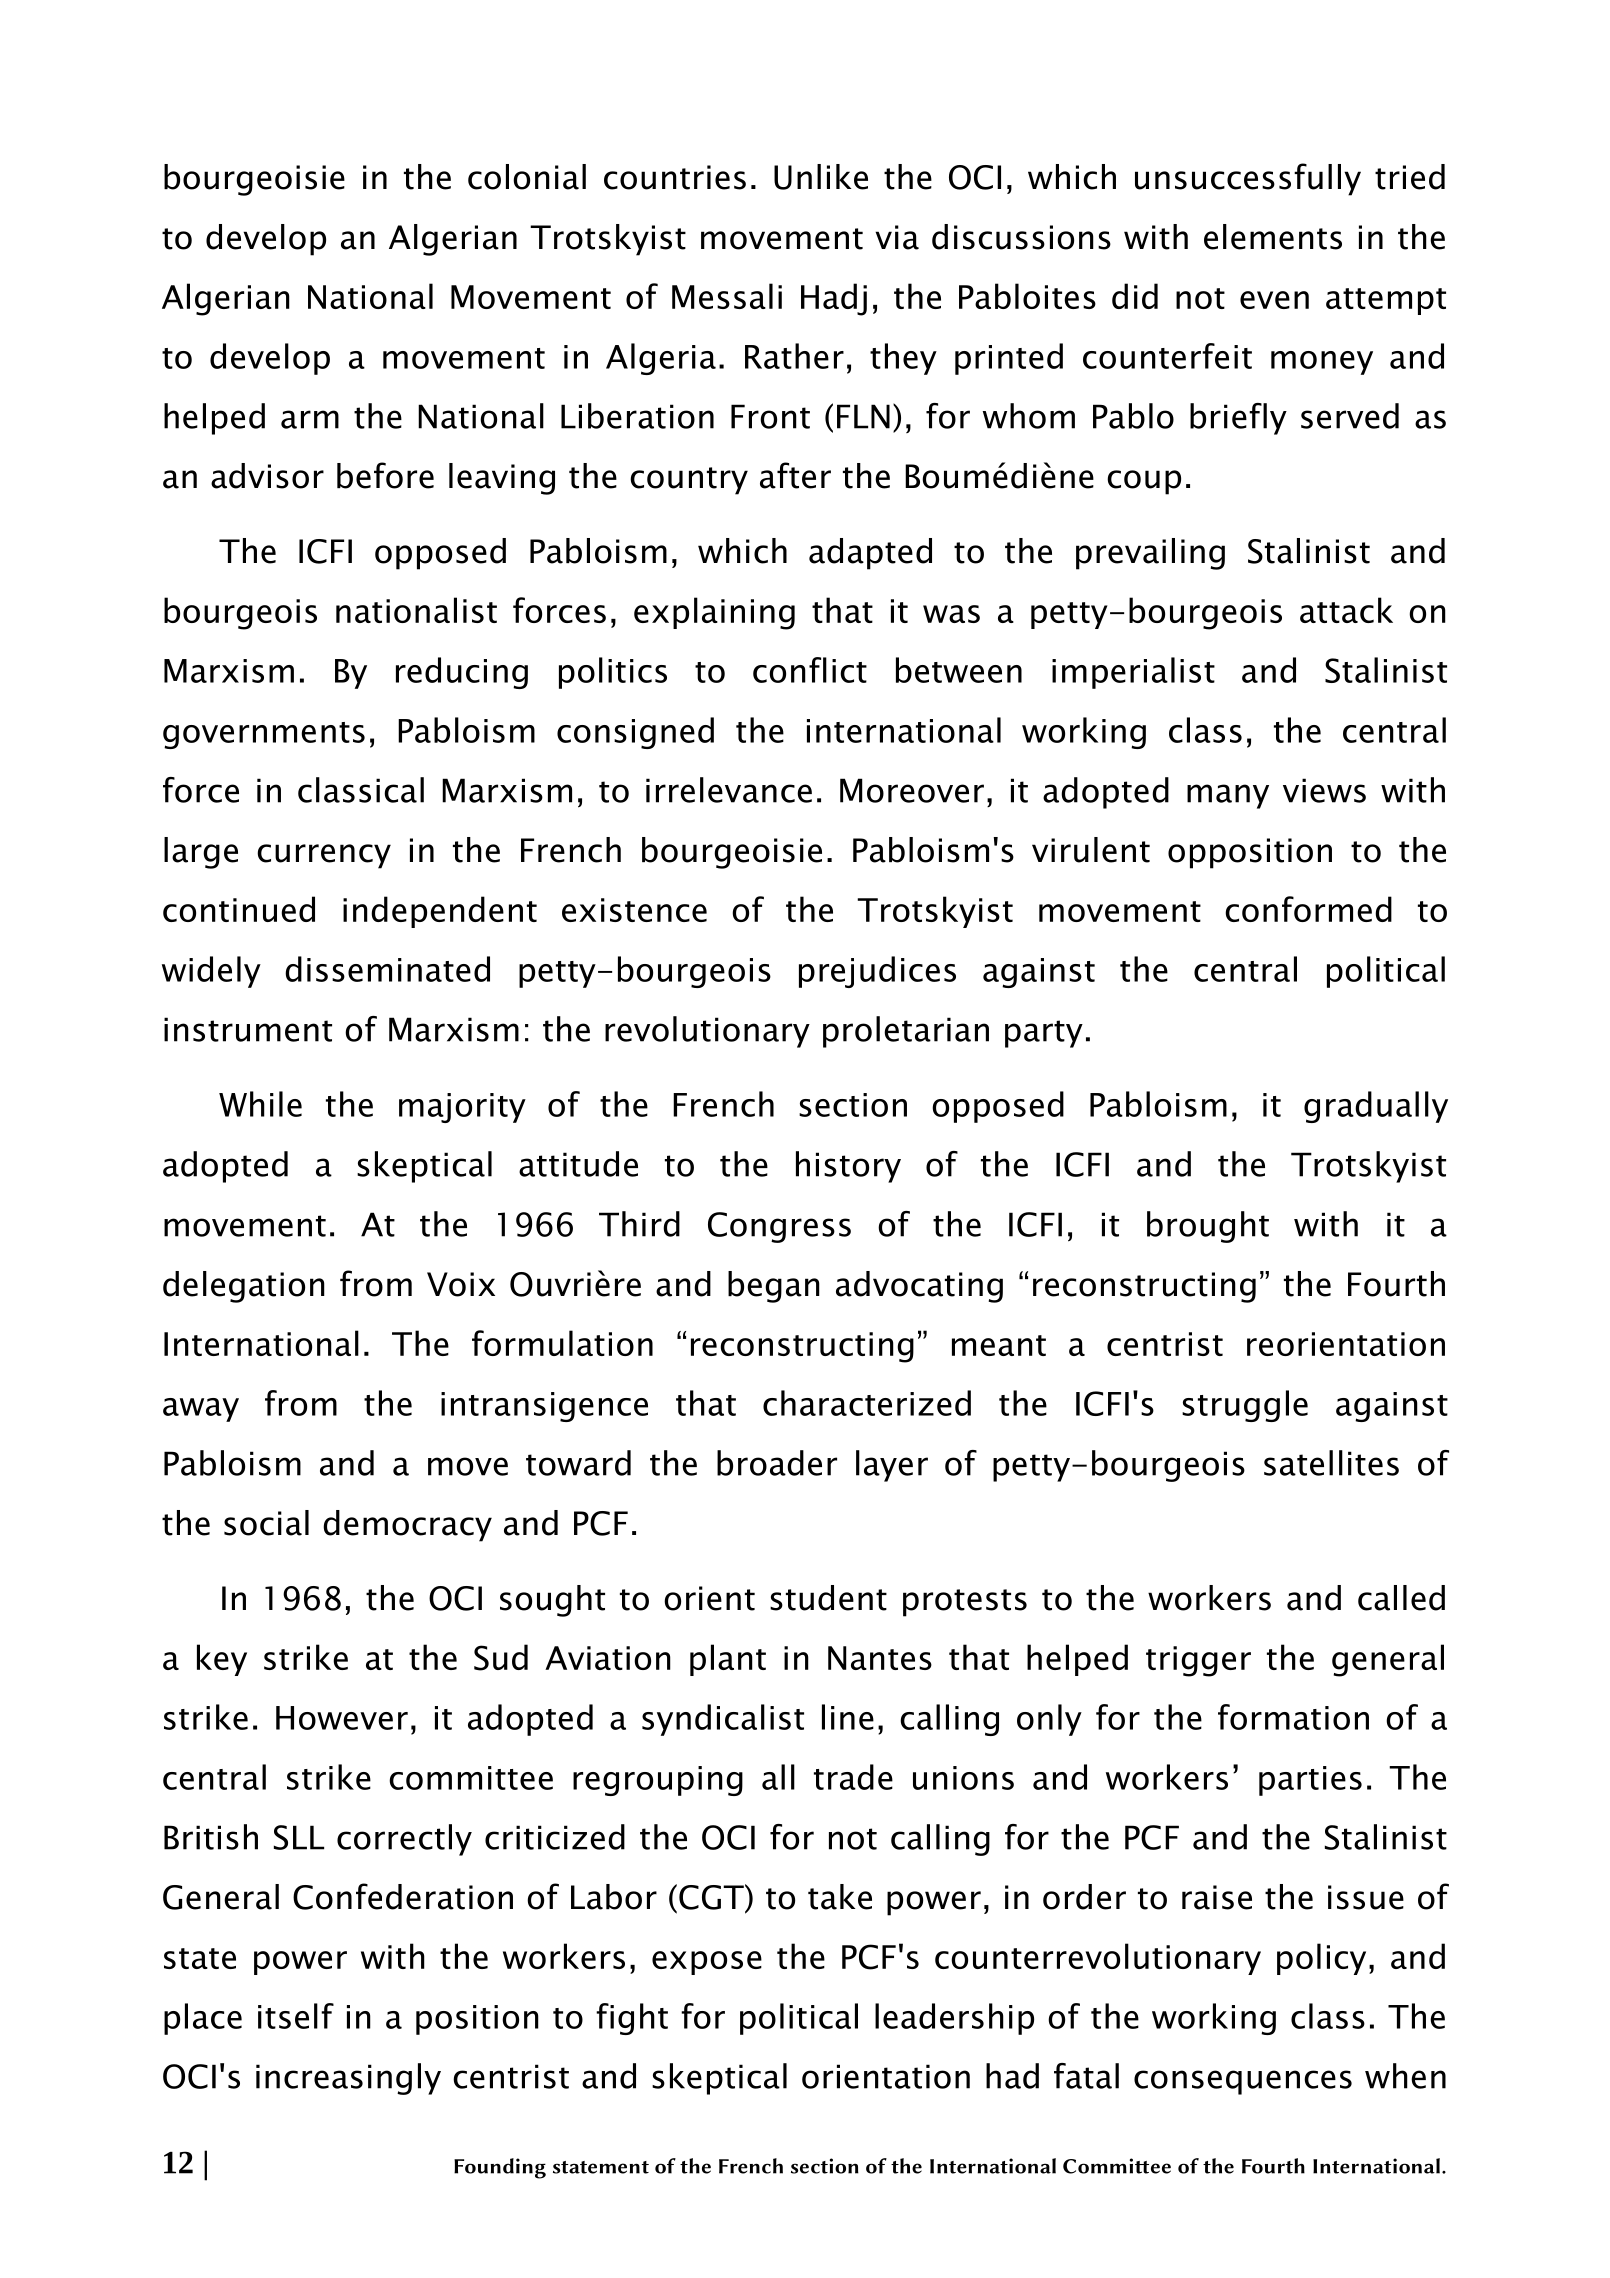  Describe the element at coordinates (1273, 237) in the document. I see `elements` at that location.
